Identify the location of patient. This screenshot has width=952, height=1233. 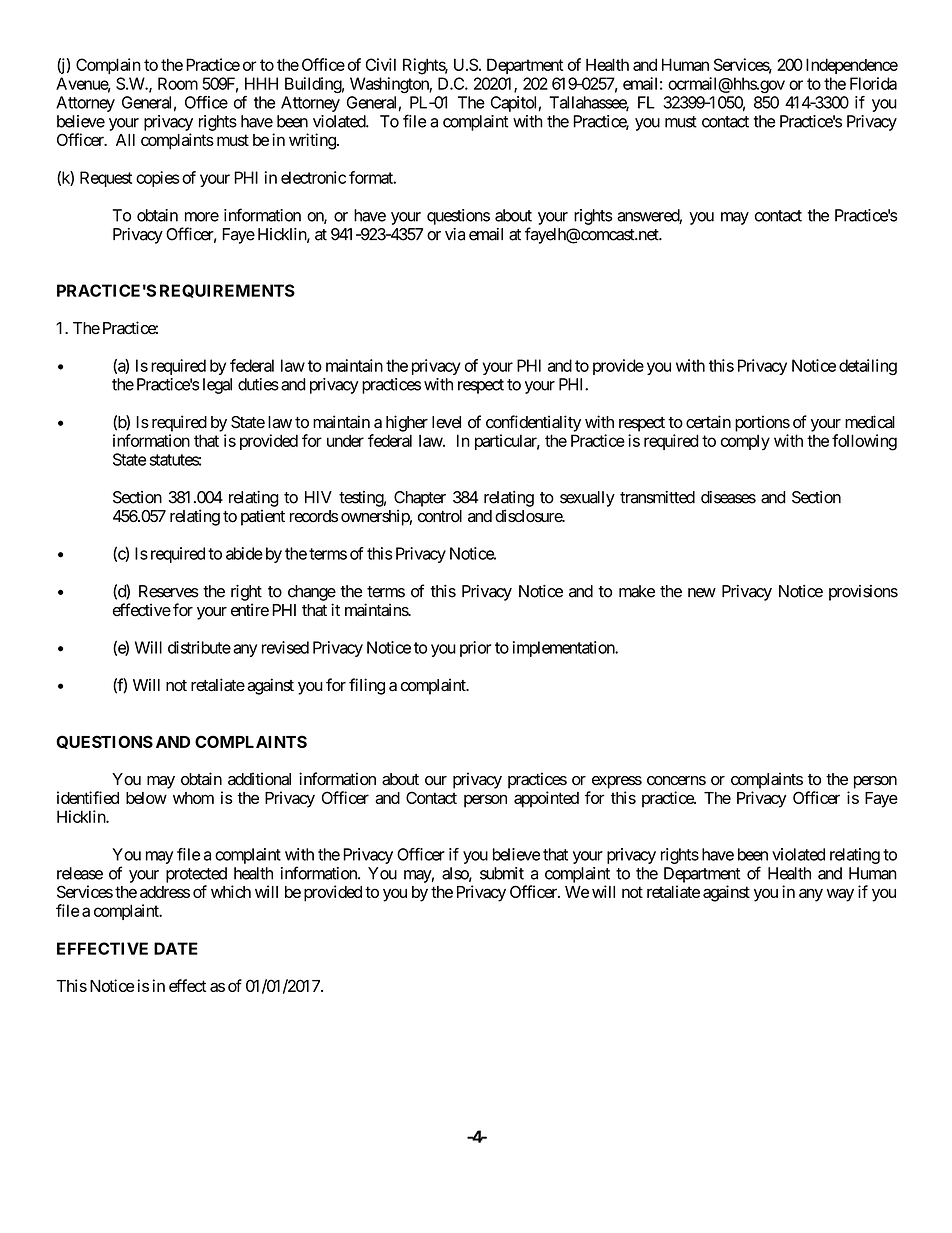
(263, 517).
